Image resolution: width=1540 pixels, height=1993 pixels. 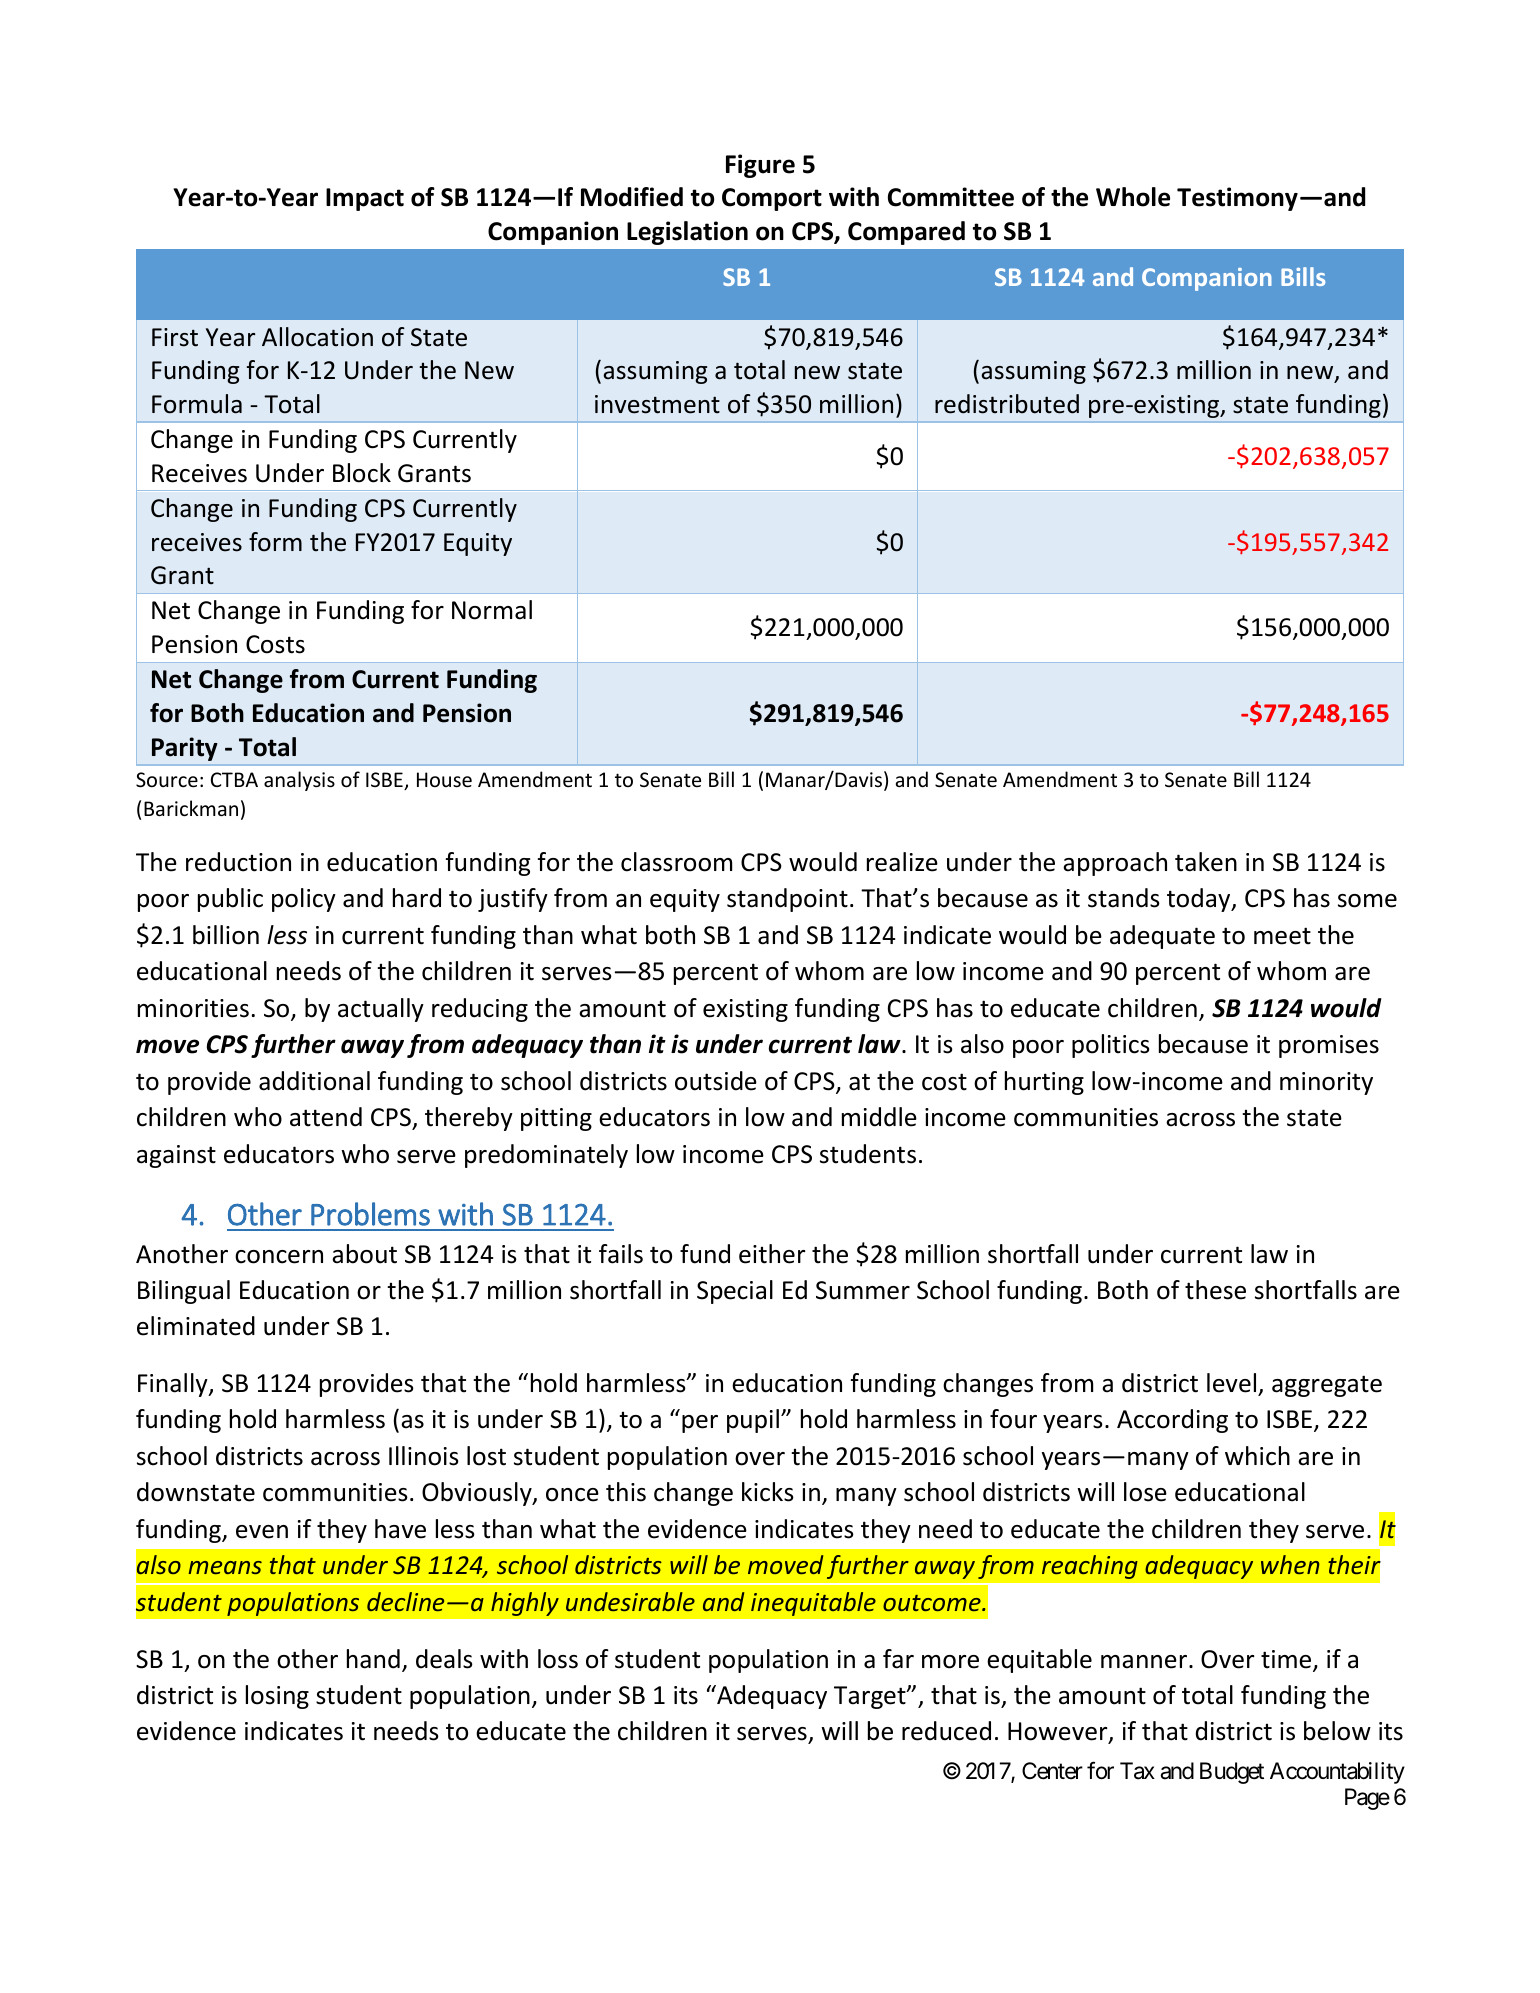 What do you see at coordinates (1007, 404) in the screenshot?
I see `redistributed` at bounding box center [1007, 404].
